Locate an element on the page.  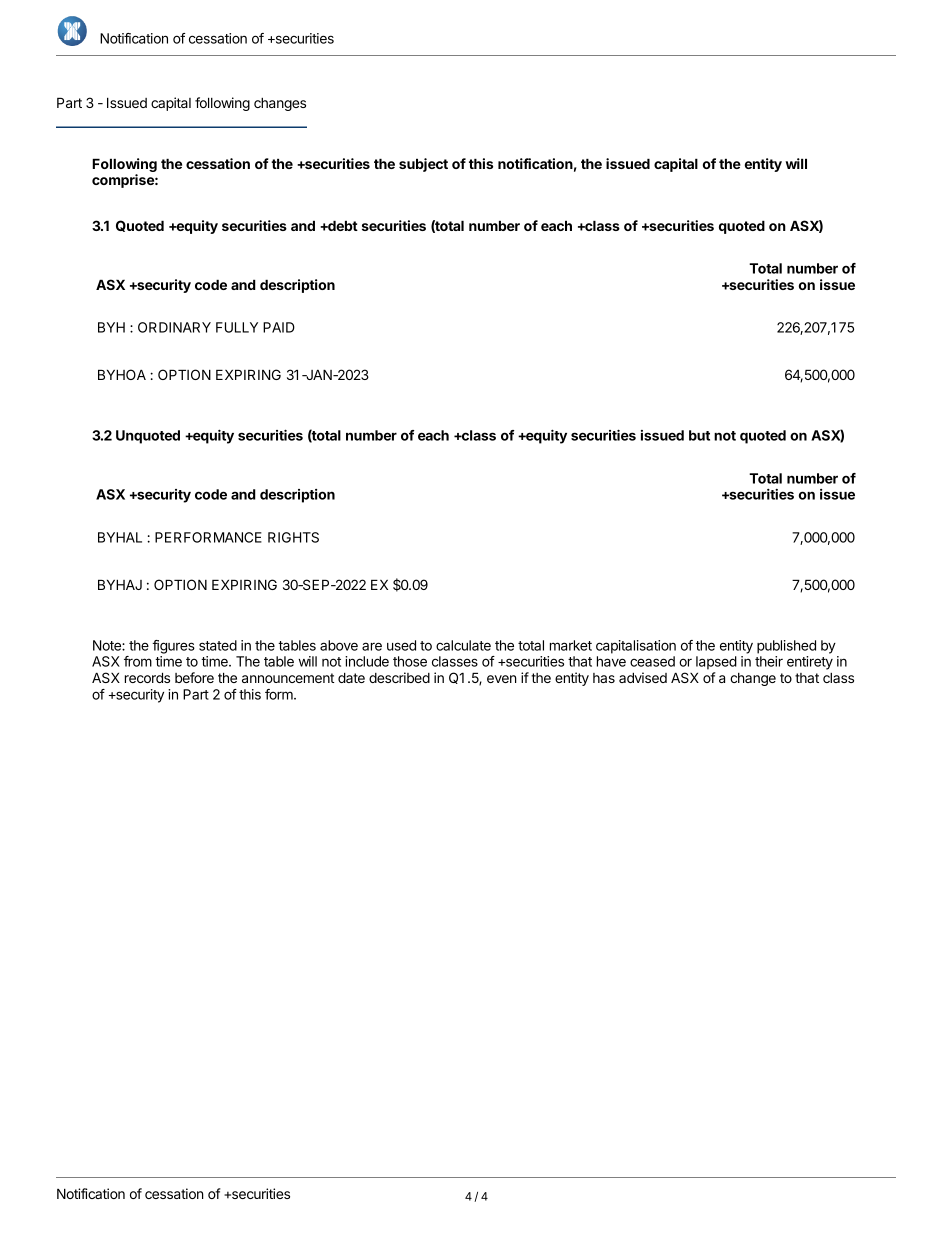
subject is located at coordinates (423, 165).
